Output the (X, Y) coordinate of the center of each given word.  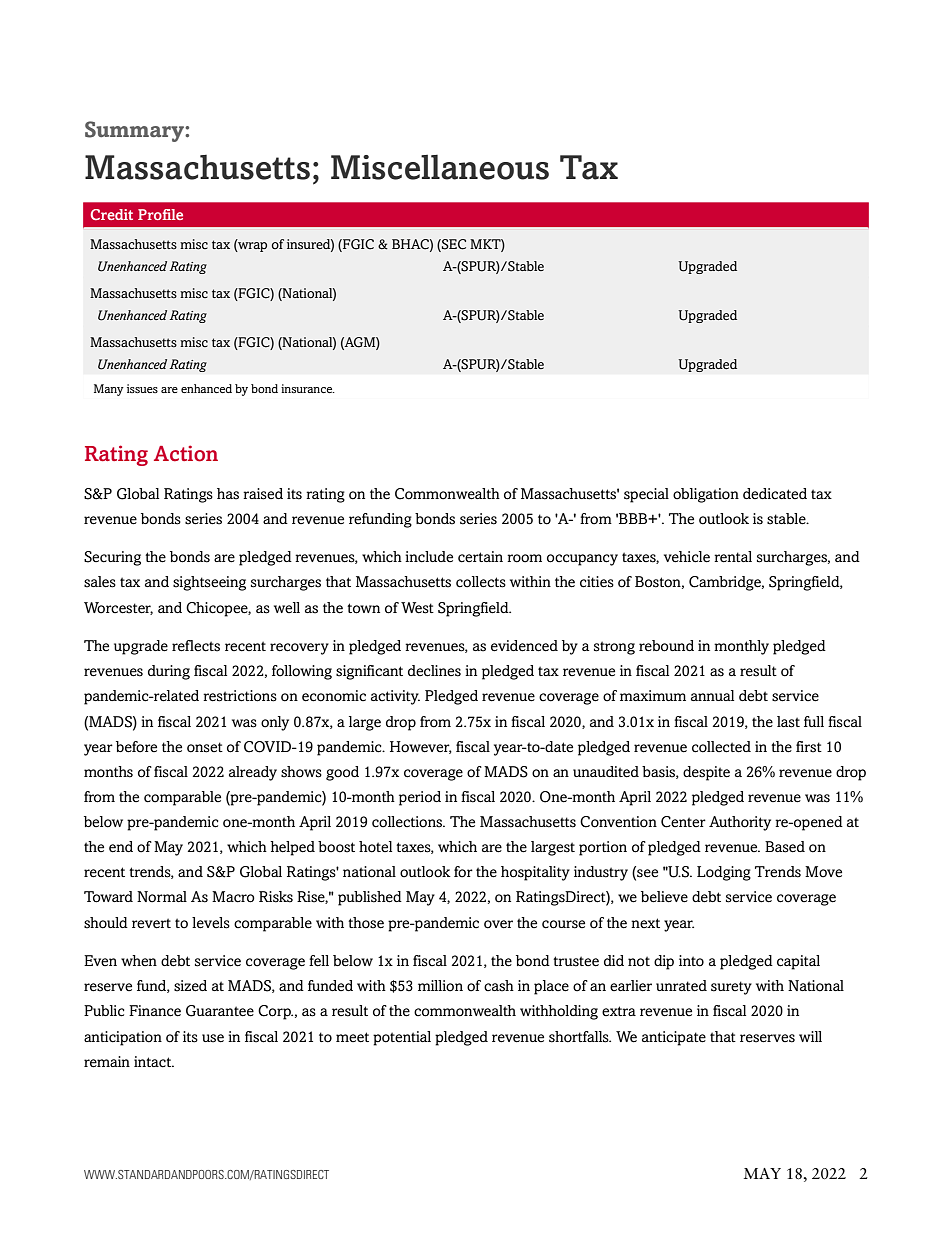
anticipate (674, 1038)
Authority (740, 823)
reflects (196, 646)
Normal (162, 897)
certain (480, 557)
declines (434, 671)
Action (186, 453)
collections (408, 822)
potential (402, 1038)
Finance (155, 1011)
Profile (160, 214)
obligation (706, 495)
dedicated (775, 494)
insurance (307, 388)
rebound (666, 646)
